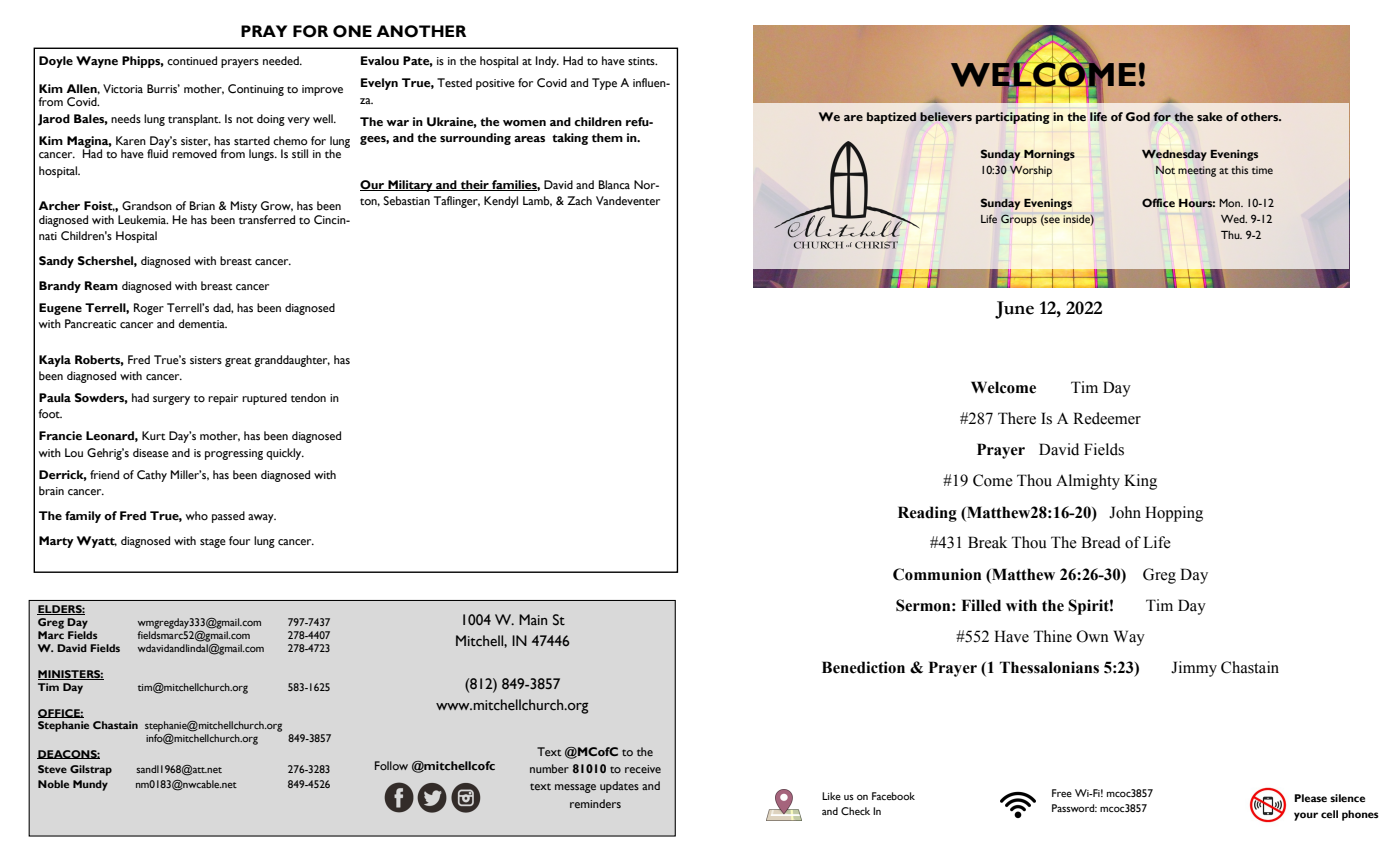 This image has width=1400, height=850. Describe the element at coordinates (604, 84) in the image. I see `Type` at that location.
